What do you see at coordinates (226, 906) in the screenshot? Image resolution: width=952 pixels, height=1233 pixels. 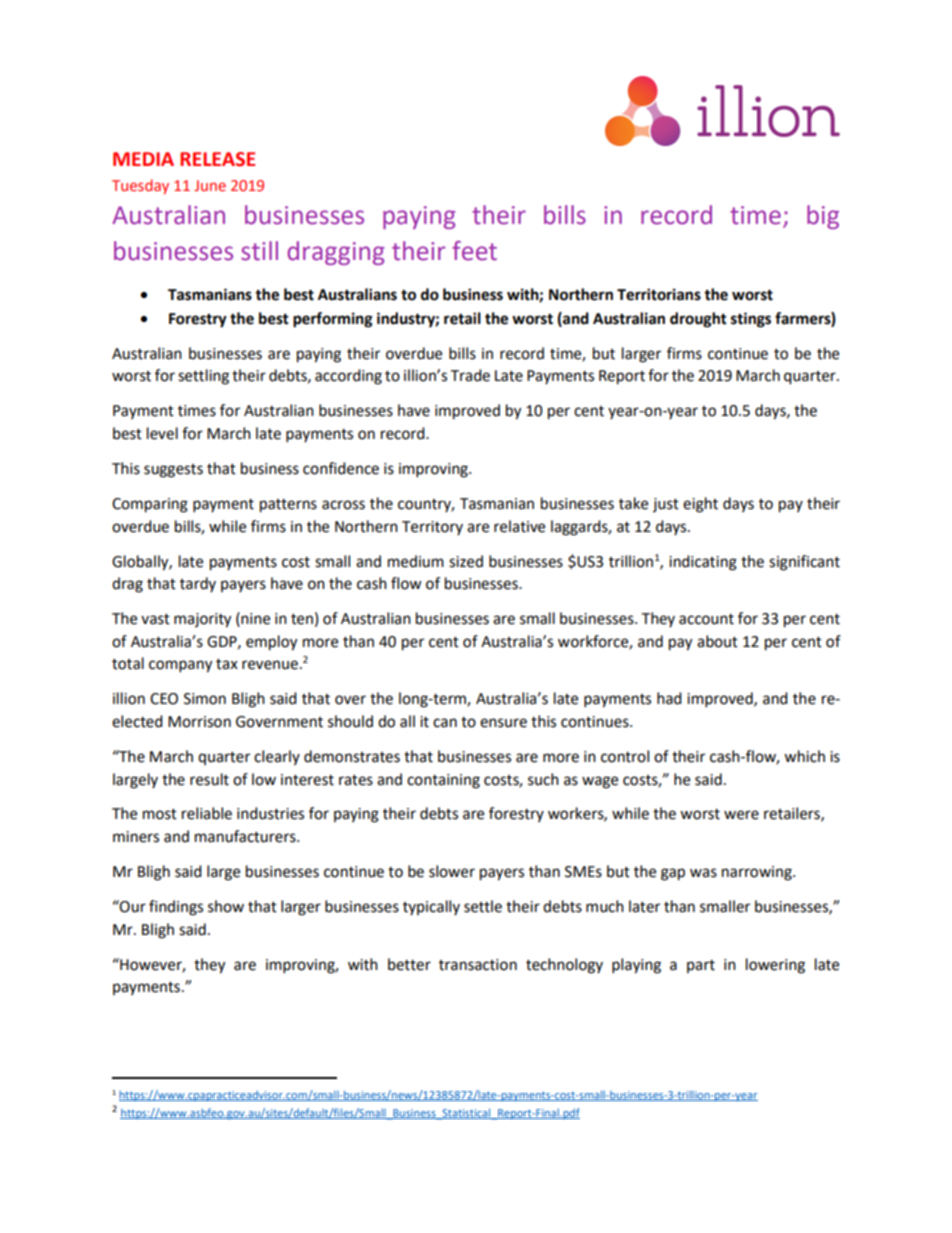 I see `show` at bounding box center [226, 906].
